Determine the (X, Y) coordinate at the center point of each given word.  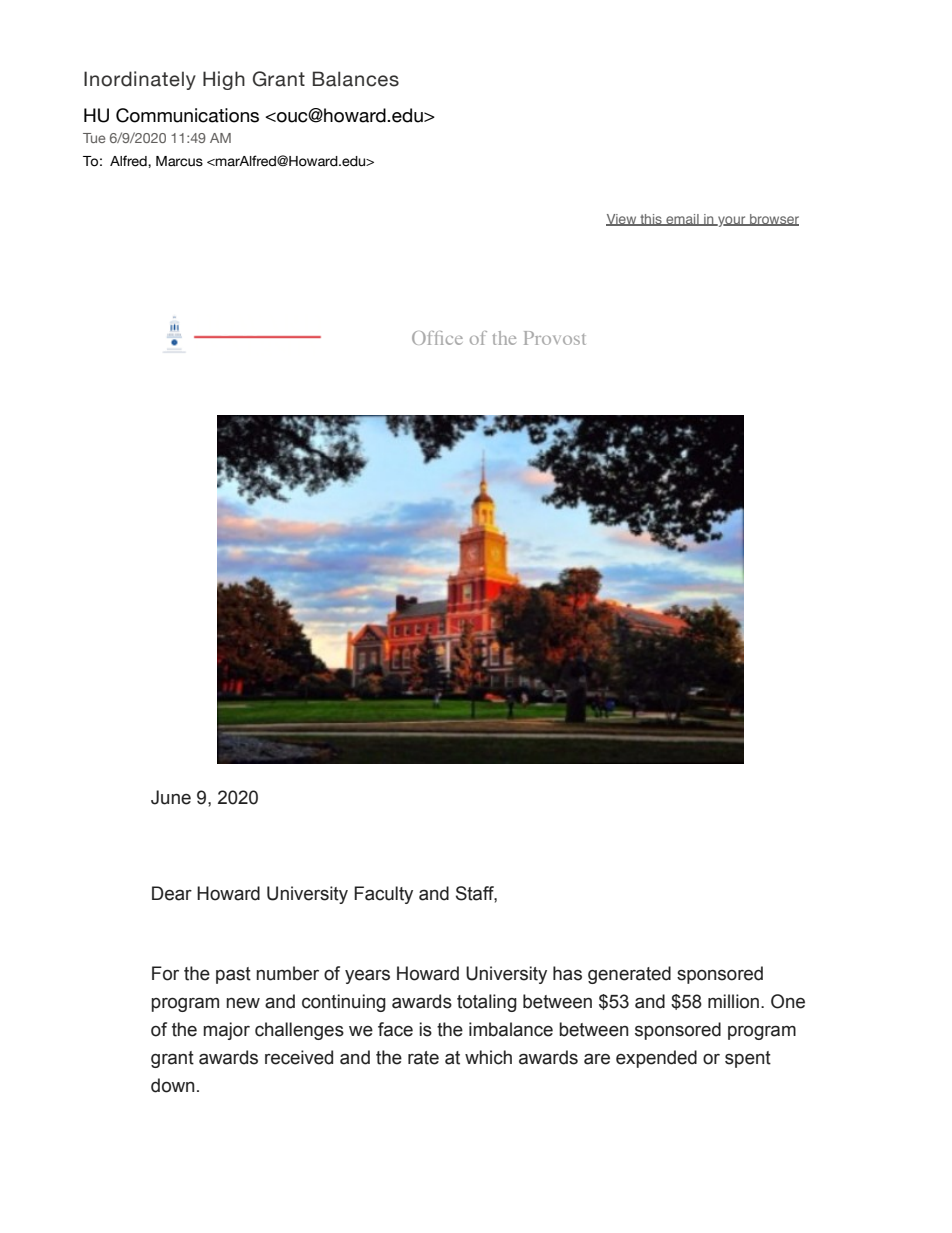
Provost (555, 338)
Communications (187, 115)
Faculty (383, 895)
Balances (356, 79)
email (682, 220)
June (171, 797)
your (732, 221)
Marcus (179, 161)
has (567, 973)
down (173, 1085)
